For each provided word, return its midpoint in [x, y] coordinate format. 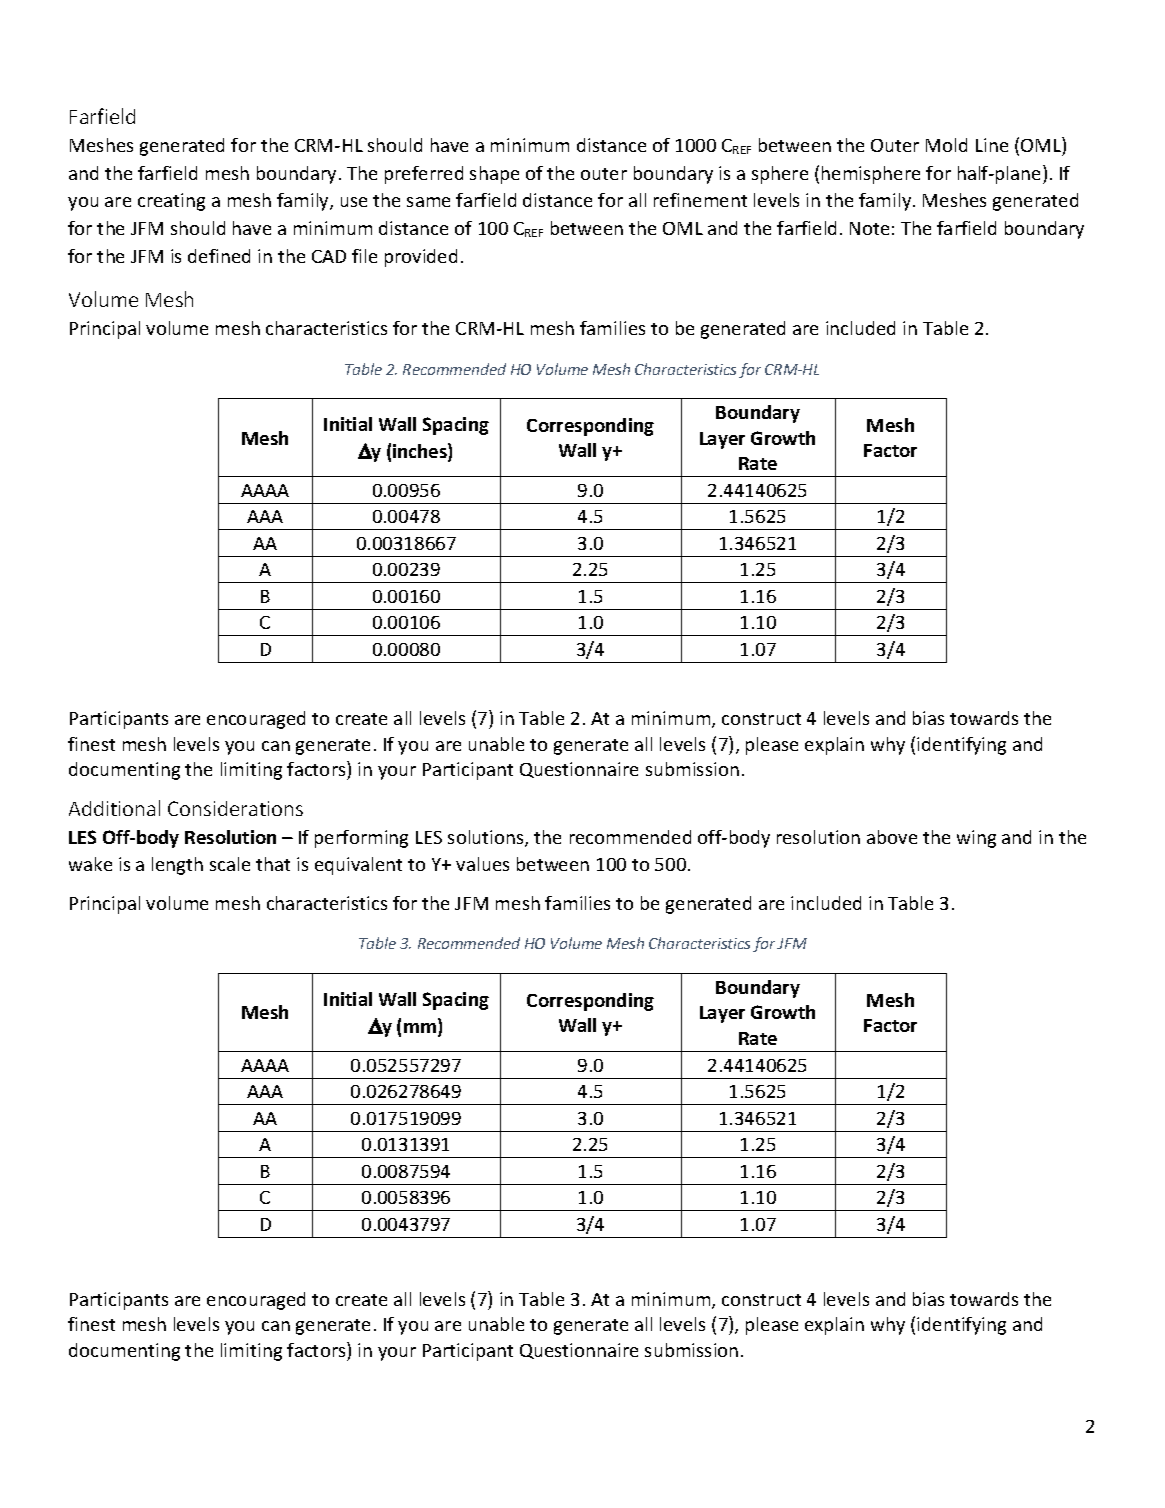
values [482, 864]
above [892, 837]
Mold [946, 145]
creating [171, 202]
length [177, 866]
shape [494, 175]
